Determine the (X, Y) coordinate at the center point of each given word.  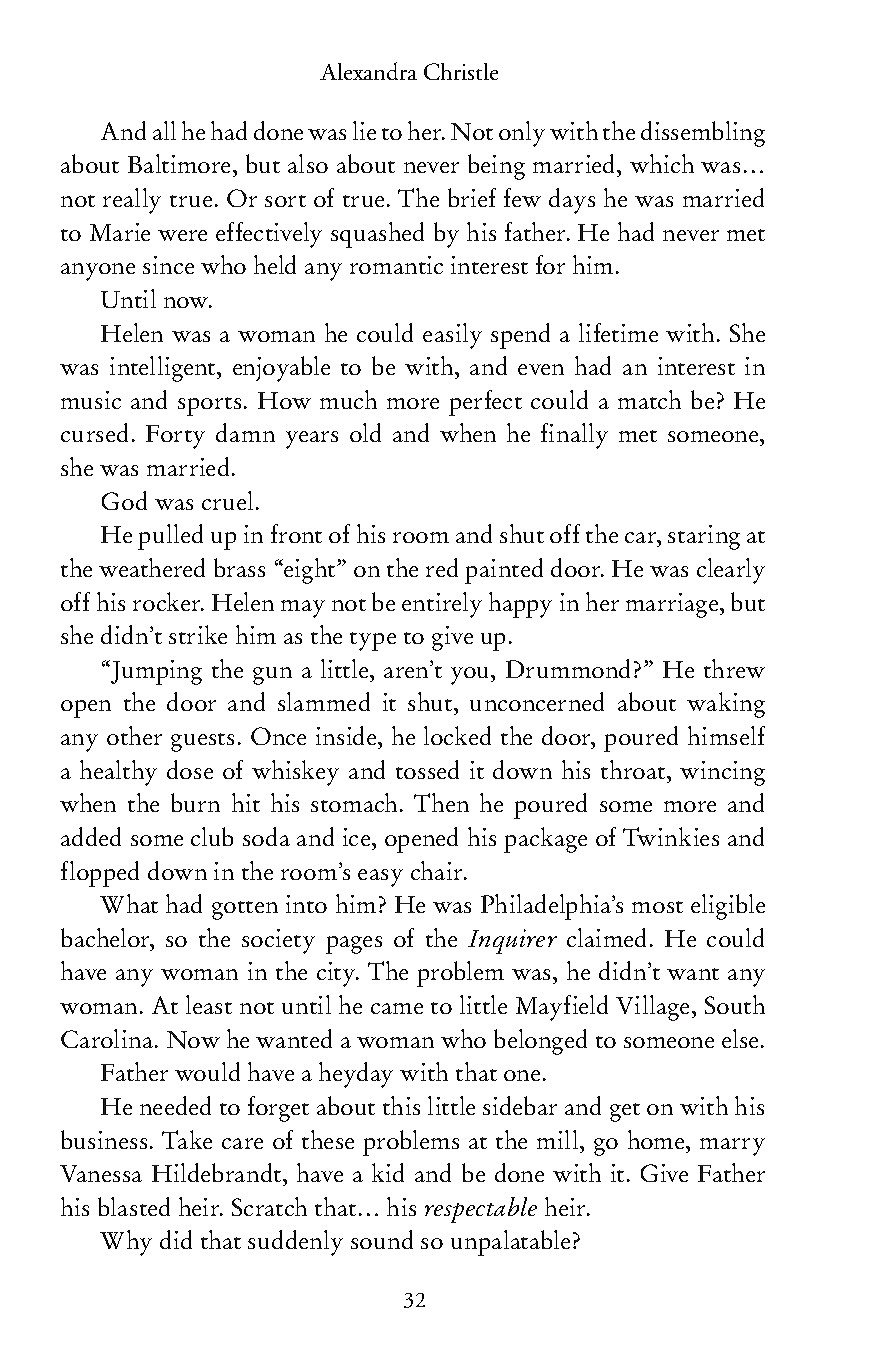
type (373, 641)
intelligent (164, 369)
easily (452, 336)
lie (364, 130)
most (657, 907)
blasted (134, 1206)
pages (354, 945)
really (132, 201)
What (129, 903)
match (649, 399)
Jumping (155, 672)
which (662, 163)
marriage (673, 605)
